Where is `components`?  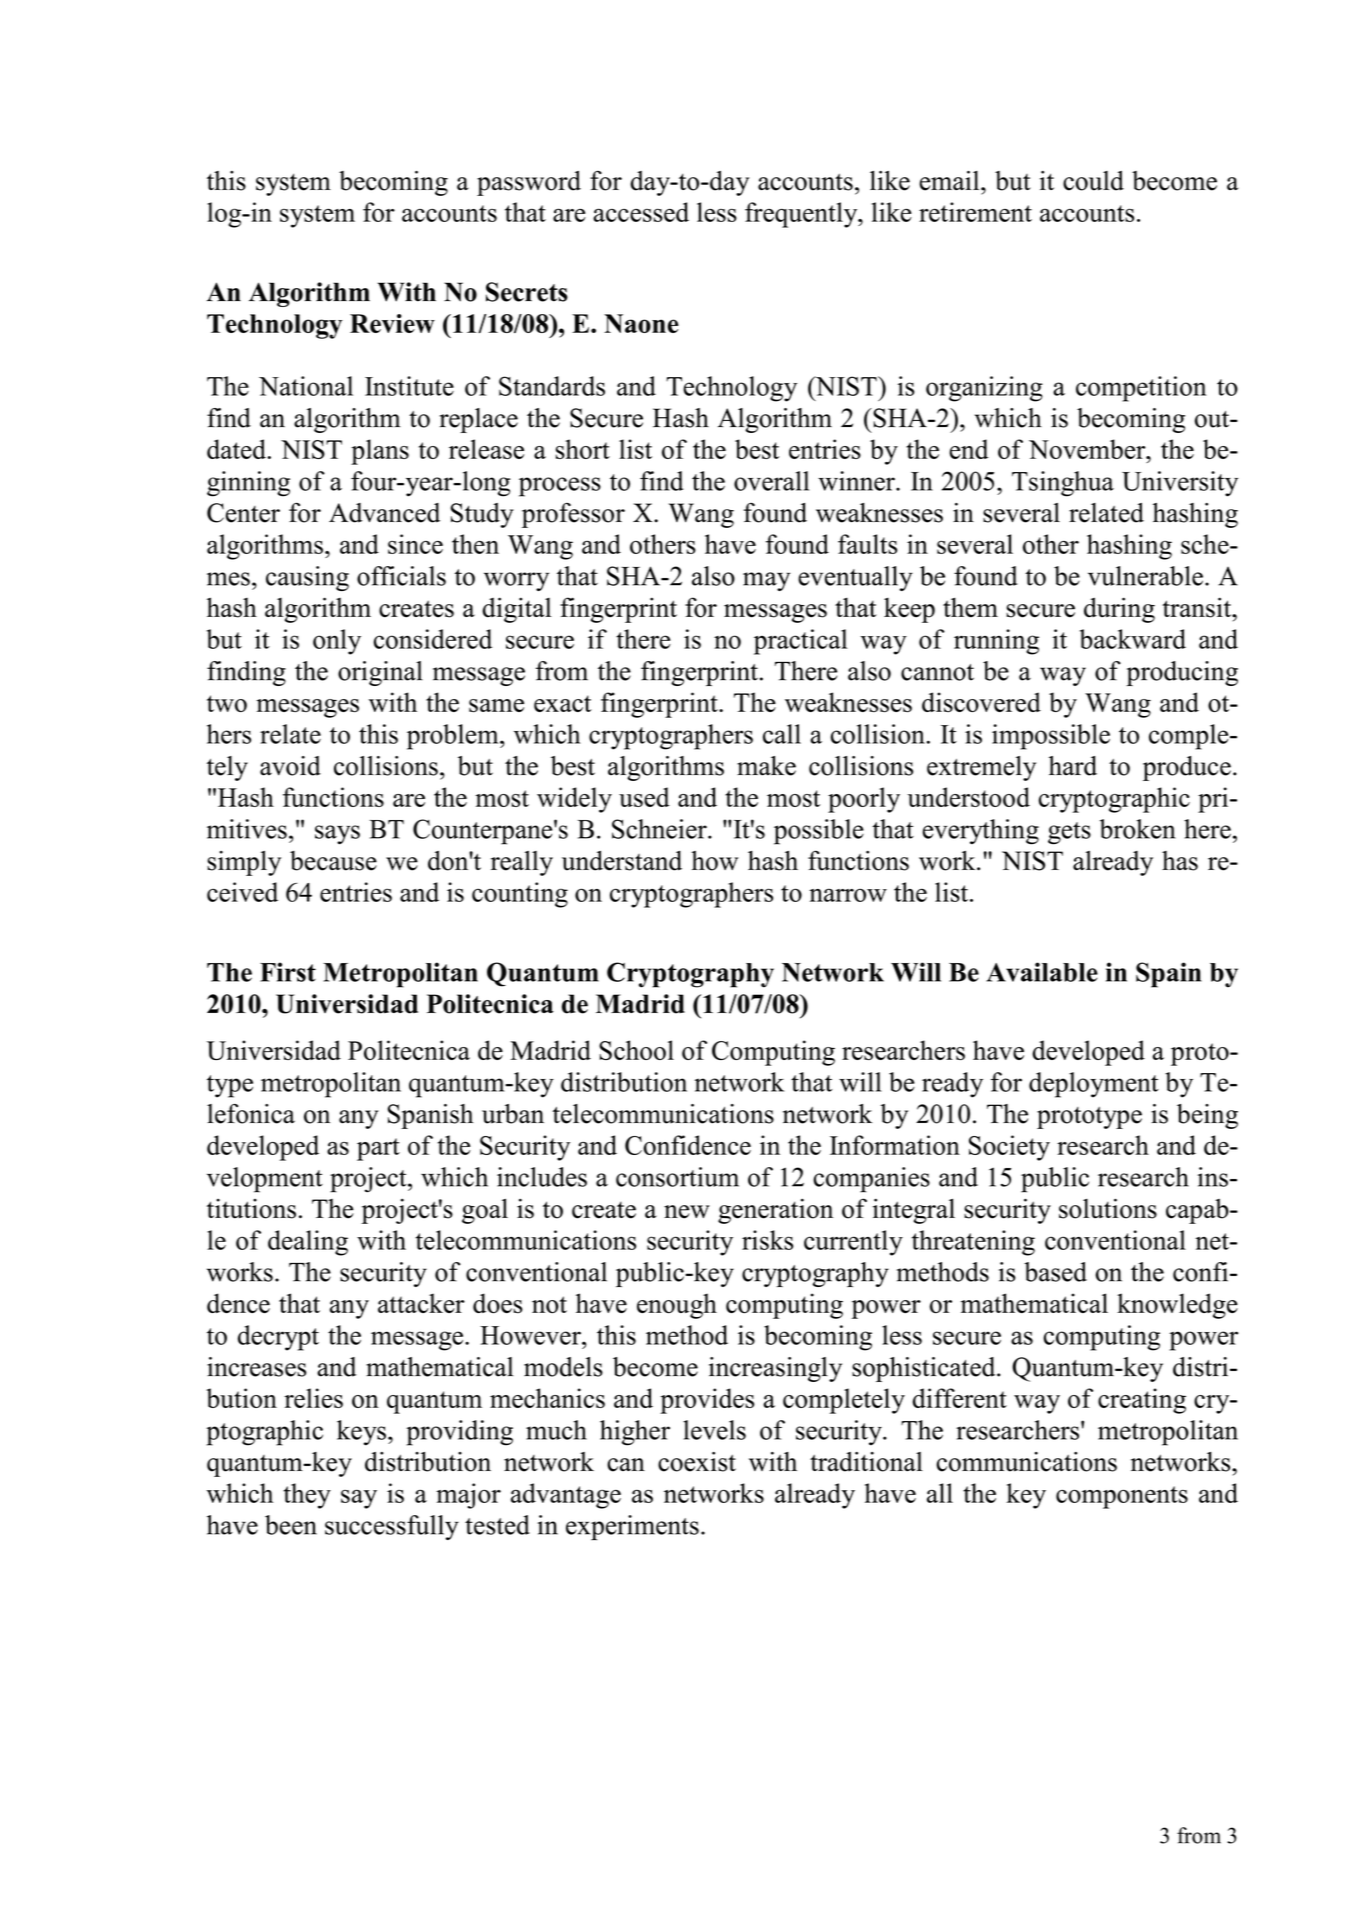 components is located at coordinates (1122, 1497).
